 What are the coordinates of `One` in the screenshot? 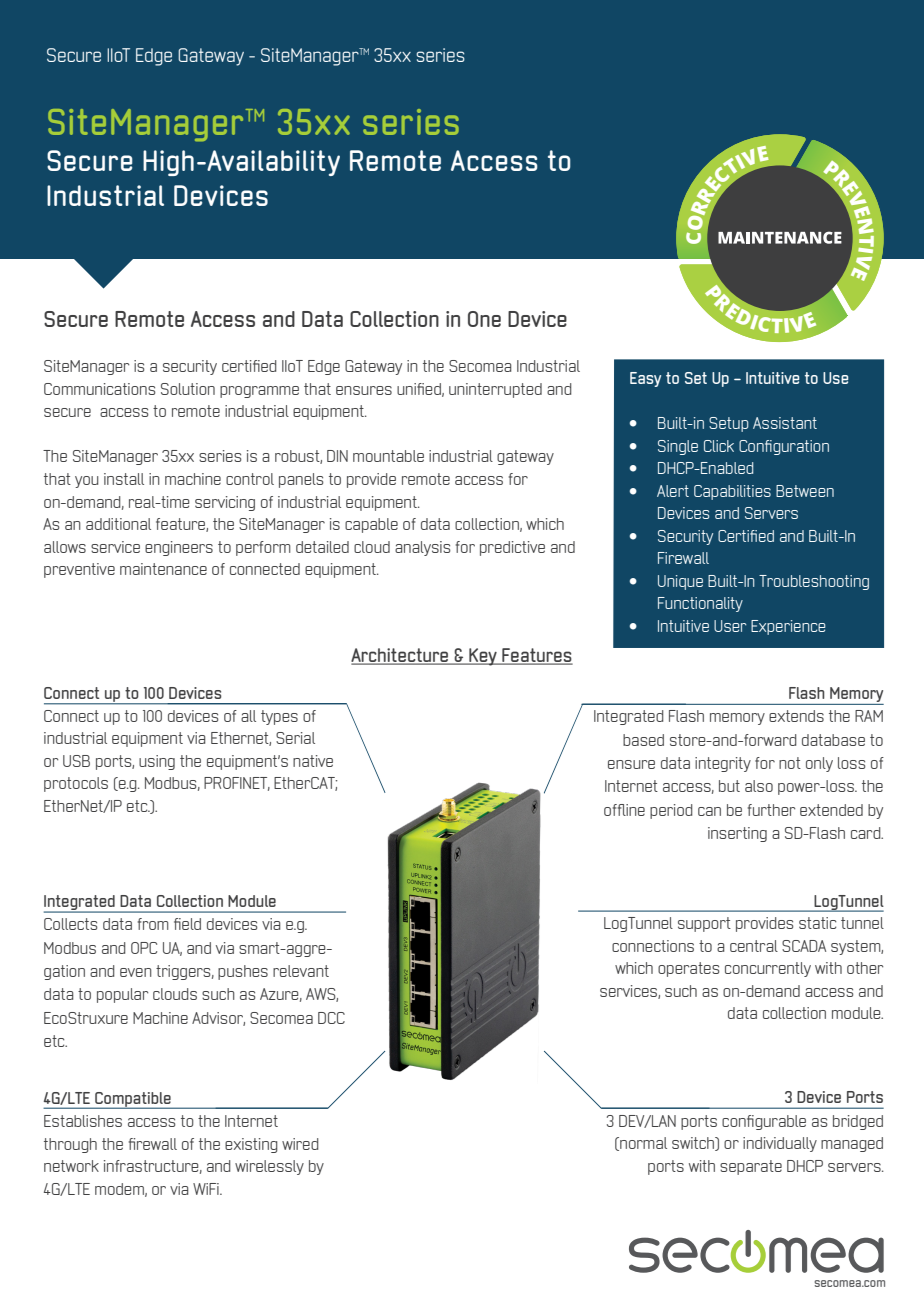 It's located at (484, 319).
